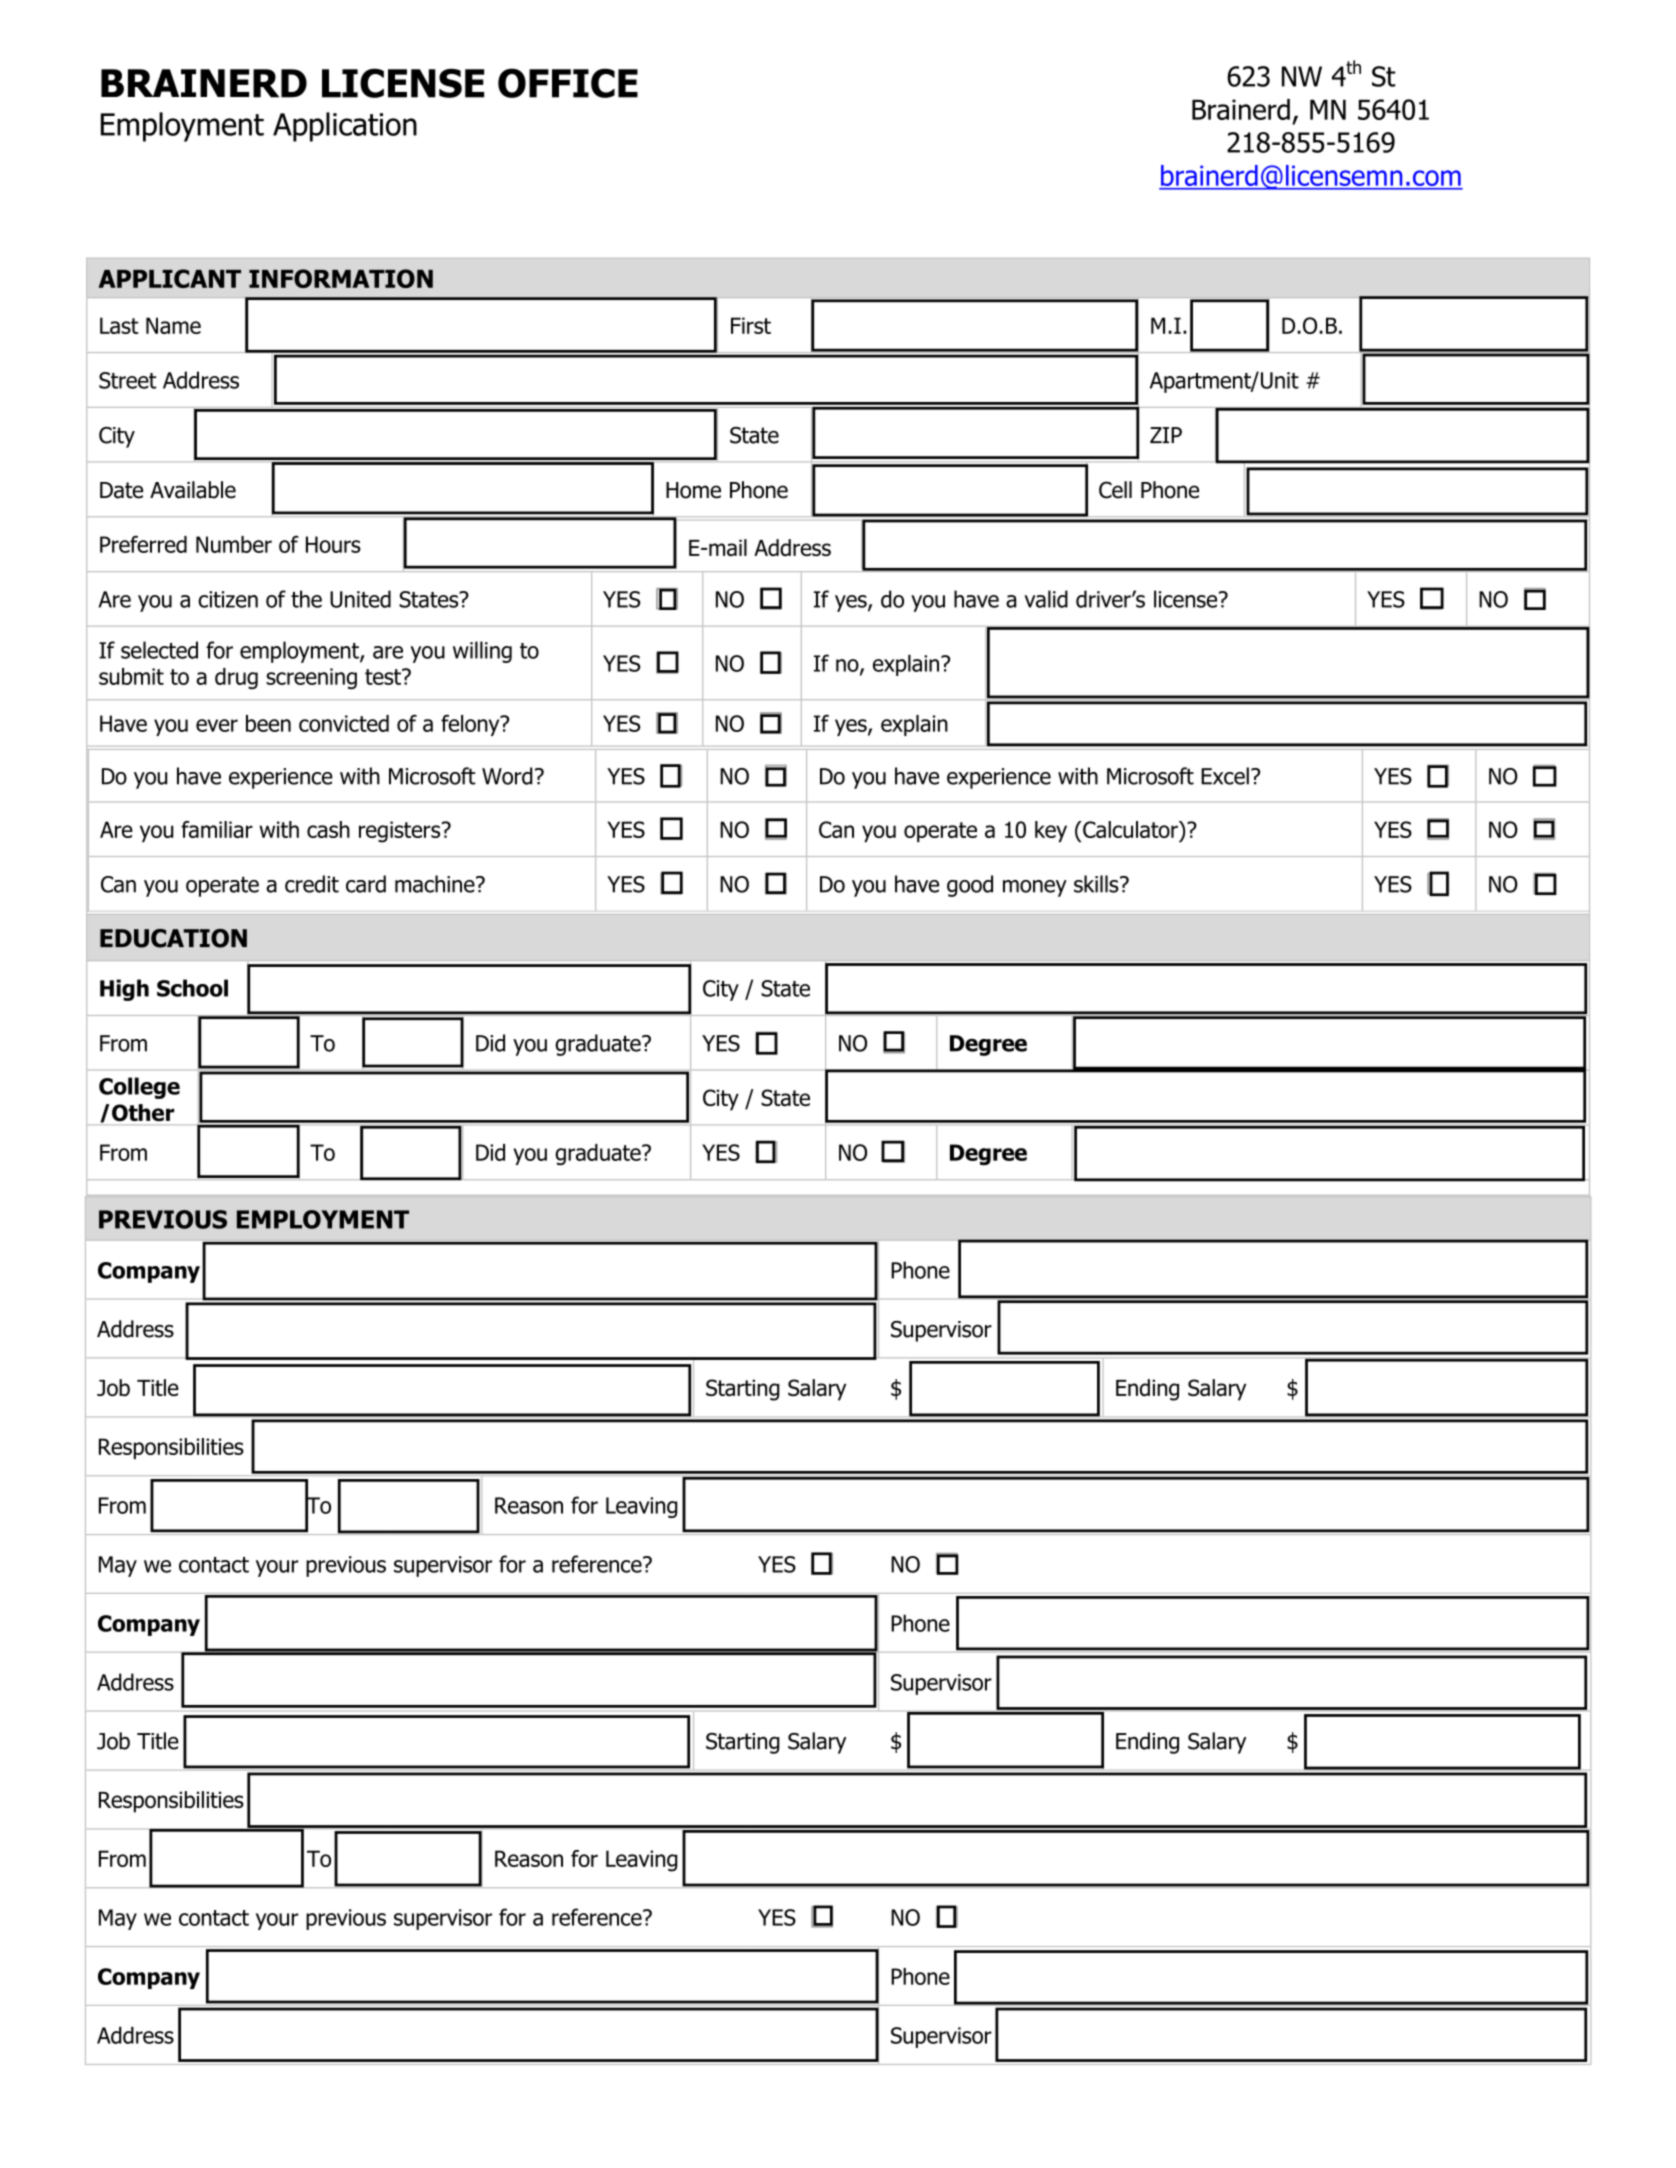  Describe the element at coordinates (1166, 435) in the document. I see `ZIP` at that location.
